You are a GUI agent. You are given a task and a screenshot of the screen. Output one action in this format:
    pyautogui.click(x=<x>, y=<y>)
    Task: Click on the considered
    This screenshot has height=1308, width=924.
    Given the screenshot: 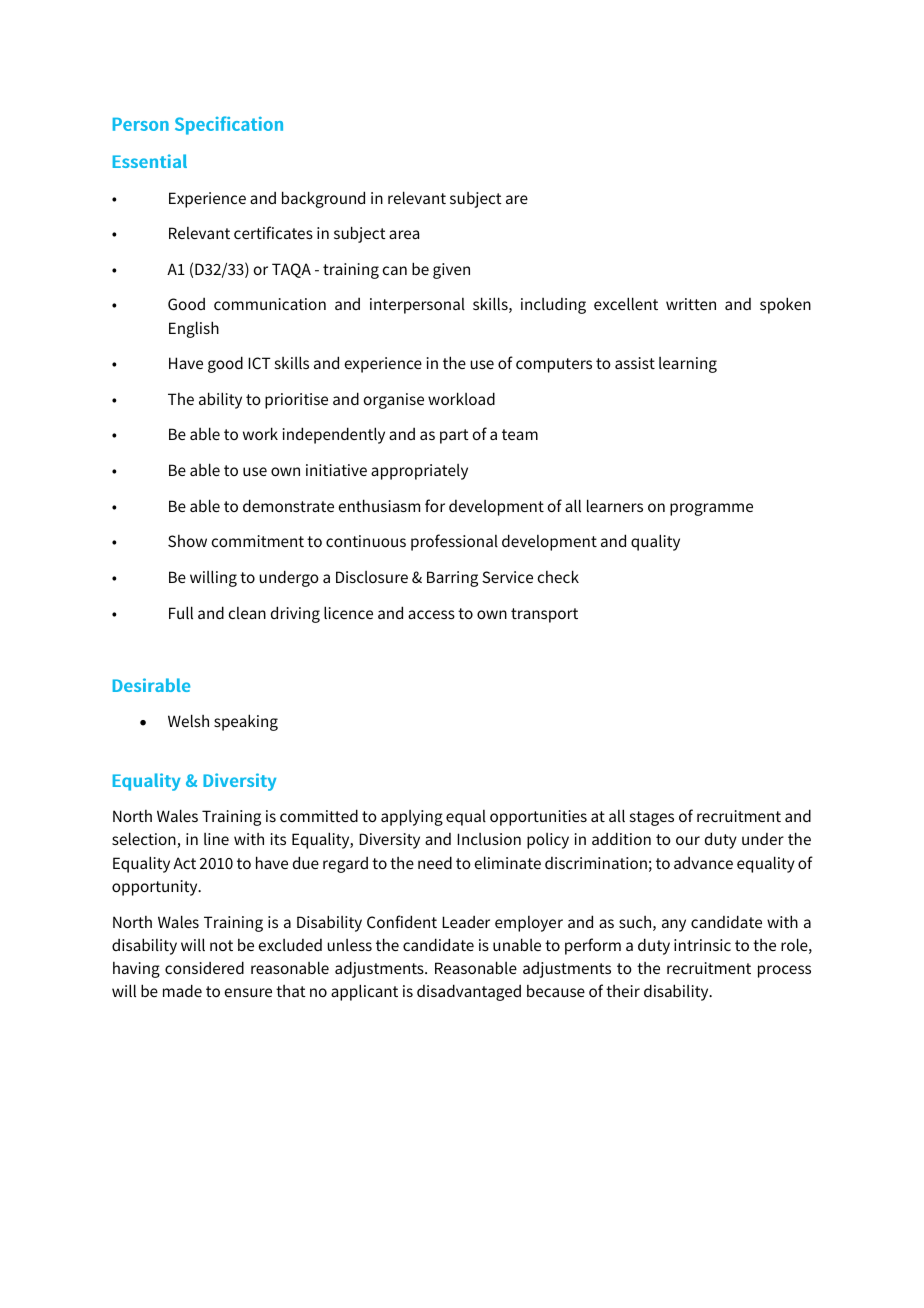 What is the action you would take?
    pyautogui.click(x=204, y=967)
